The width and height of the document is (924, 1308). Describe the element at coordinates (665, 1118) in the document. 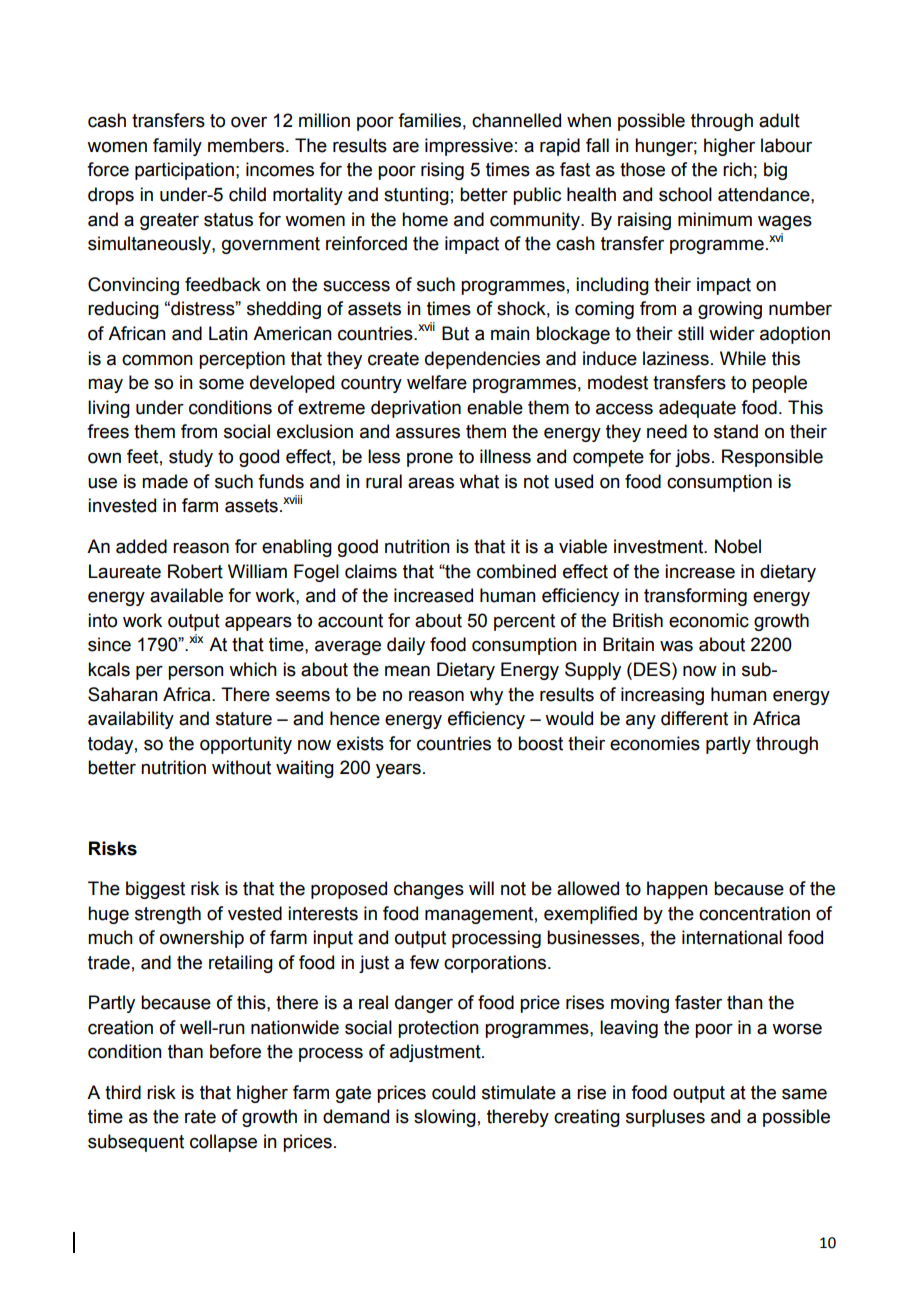

I see `surpluses` at that location.
